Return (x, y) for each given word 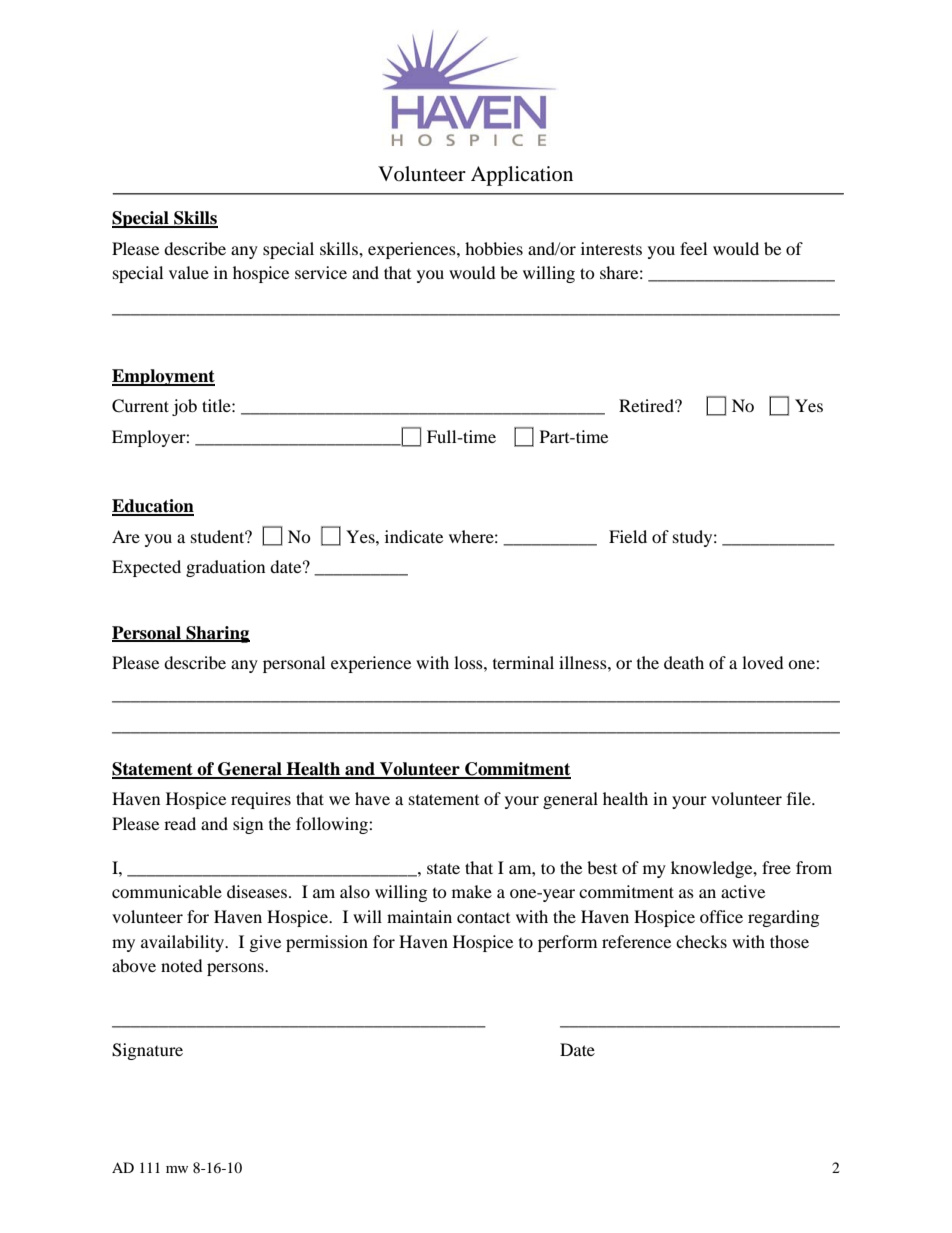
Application (522, 176)
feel (693, 248)
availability (184, 943)
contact (483, 917)
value (189, 272)
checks (701, 941)
